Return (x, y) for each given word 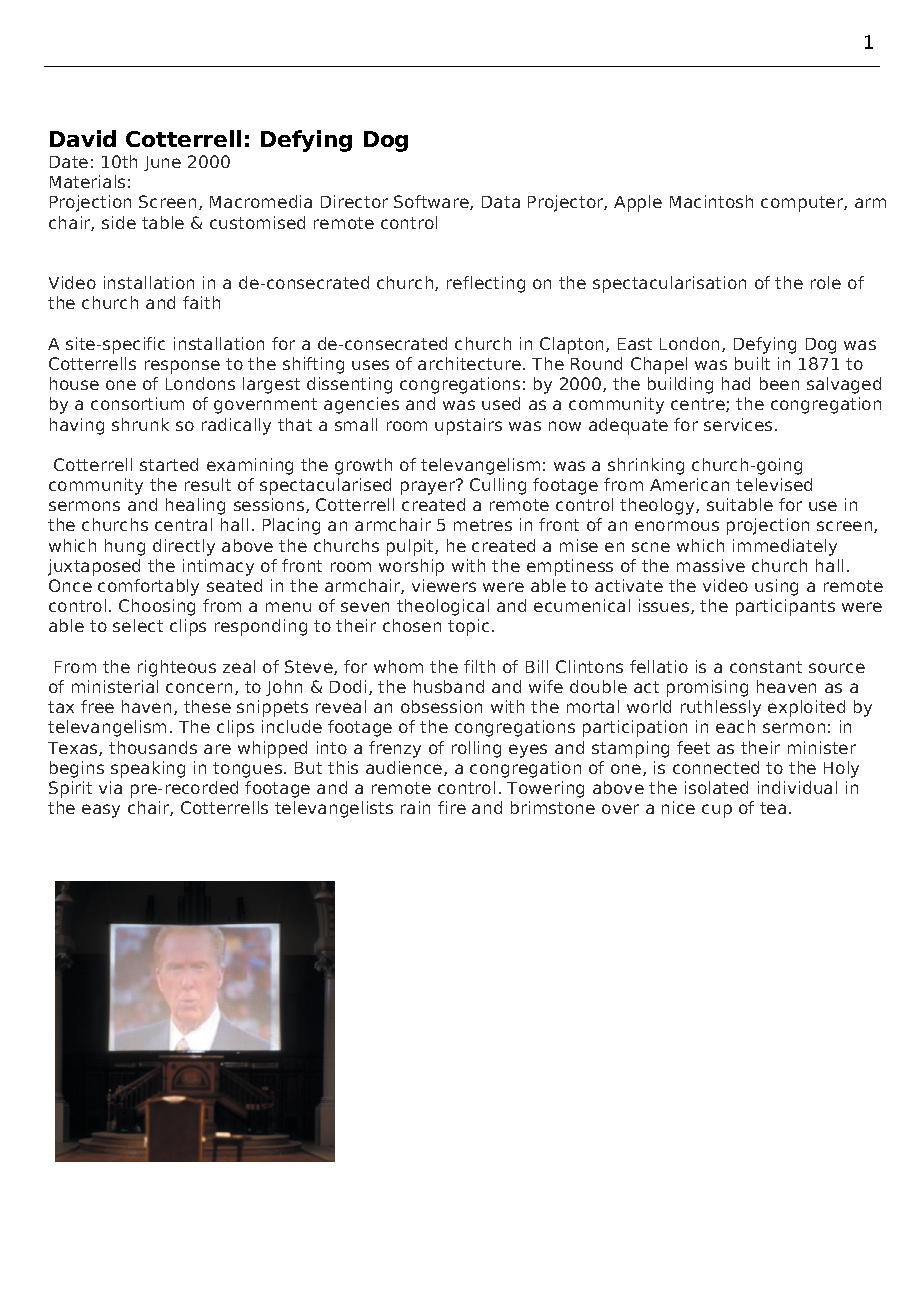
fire (452, 807)
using (776, 587)
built (752, 363)
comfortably (148, 587)
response (182, 367)
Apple (638, 203)
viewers (444, 585)
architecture (469, 363)
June (162, 163)
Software (432, 202)
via (110, 787)
